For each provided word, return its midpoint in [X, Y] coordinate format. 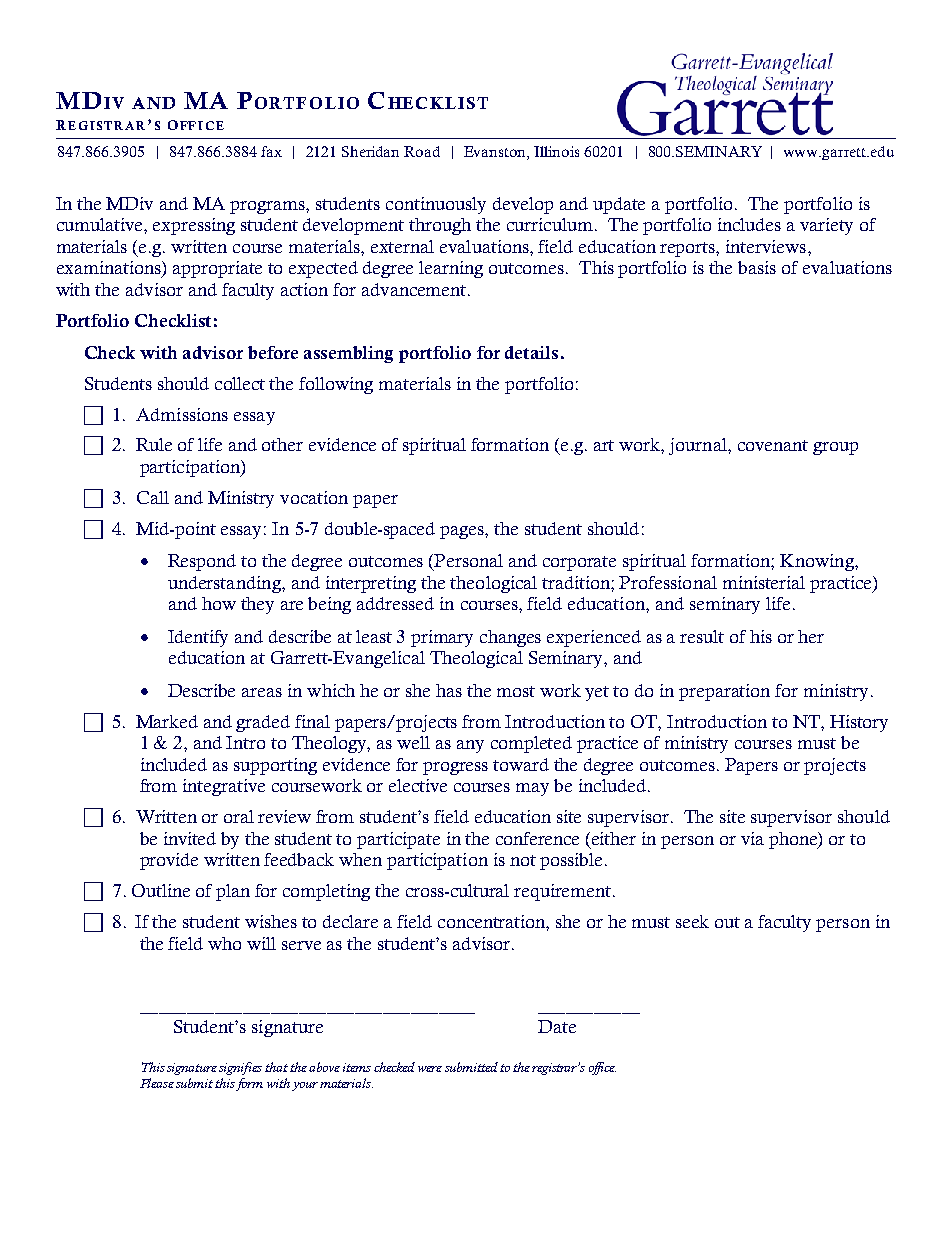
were [430, 1069]
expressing [194, 226]
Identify [198, 638]
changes [510, 638]
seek [692, 921]
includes [749, 224]
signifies [240, 1068]
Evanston [496, 151]
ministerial [764, 582]
